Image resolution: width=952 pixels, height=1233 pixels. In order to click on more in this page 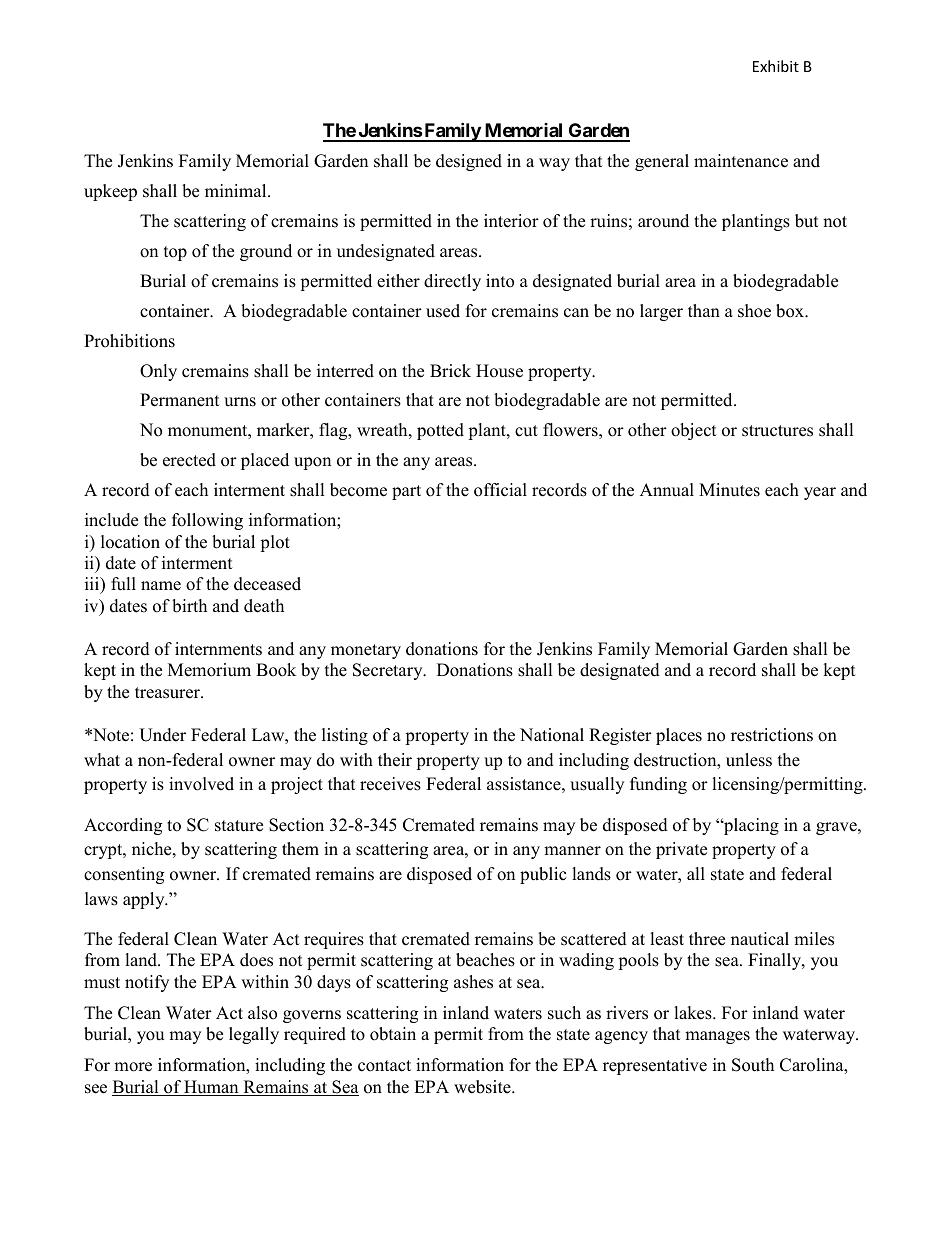, I will do `click(133, 1067)`.
